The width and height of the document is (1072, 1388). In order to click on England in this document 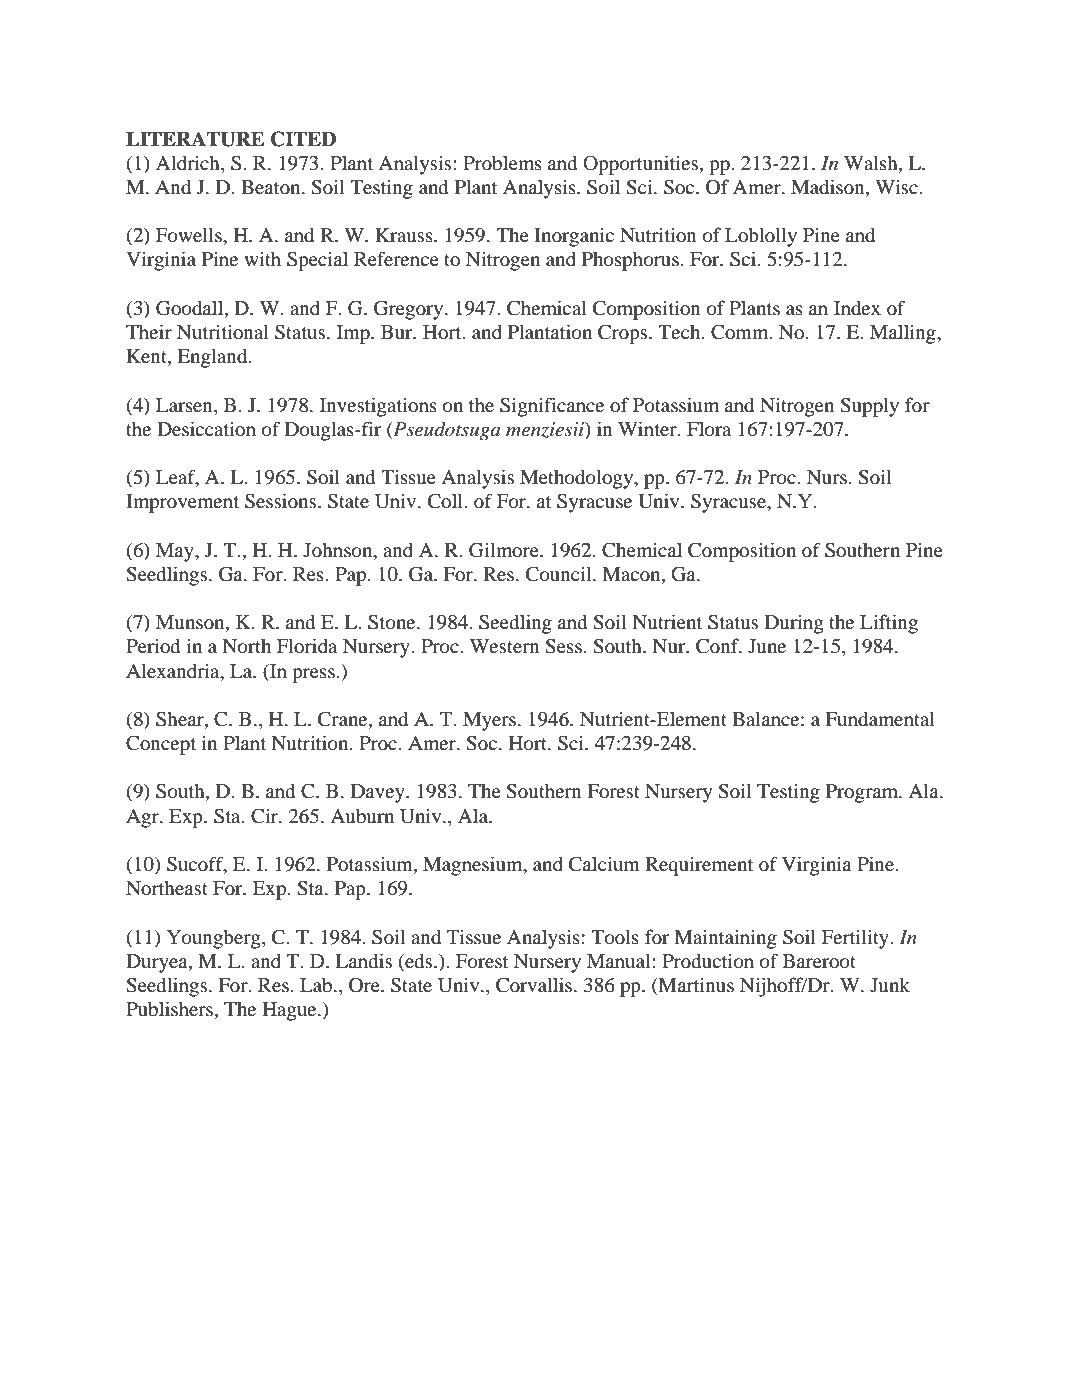, I will do `click(213, 358)`.
